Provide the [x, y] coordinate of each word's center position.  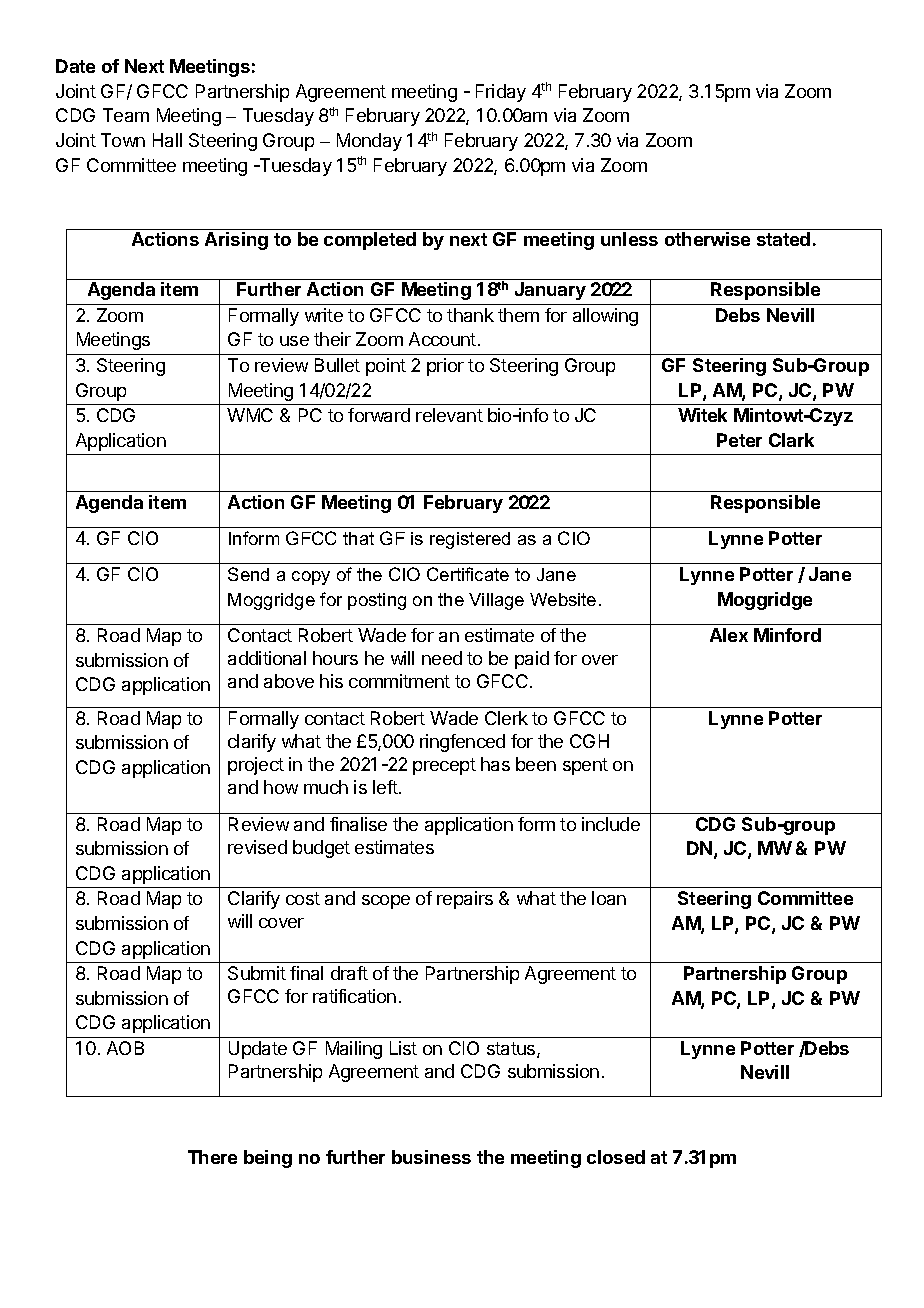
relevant [449, 415]
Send [248, 574]
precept [444, 766]
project [256, 766]
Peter [739, 440]
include [611, 824]
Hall [167, 140]
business [431, 1157]
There [212, 1157]
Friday [501, 93]
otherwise [707, 239]
